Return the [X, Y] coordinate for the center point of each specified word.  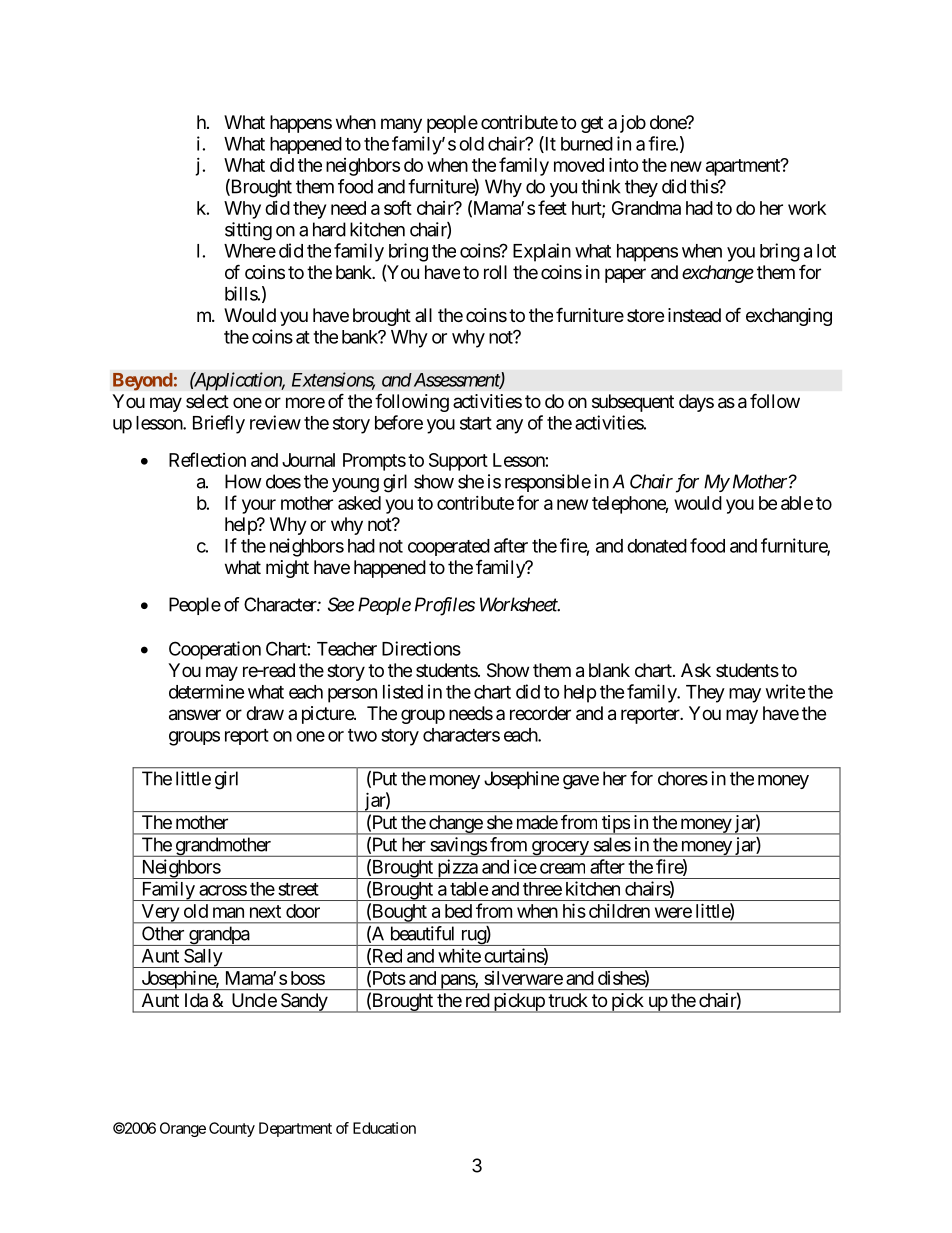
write [785, 691]
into [624, 164]
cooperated [449, 547]
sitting [248, 231]
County [232, 1129]
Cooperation [215, 650]
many [401, 125]
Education [384, 1128]
